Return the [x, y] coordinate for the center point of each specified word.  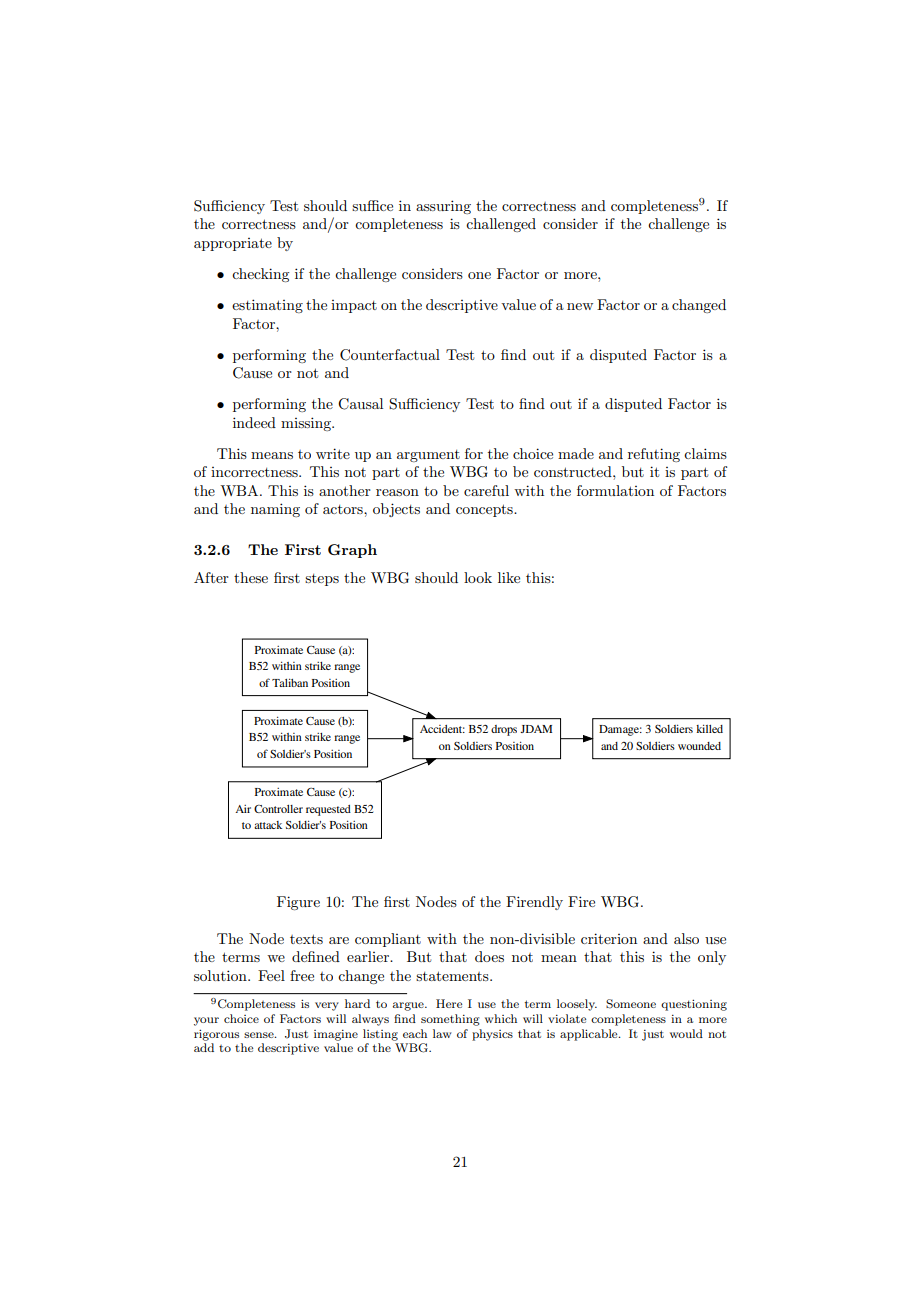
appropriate [233, 244]
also [686, 938]
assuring [443, 207]
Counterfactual [390, 355]
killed [709, 728]
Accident [442, 729]
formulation [615, 490]
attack [268, 825]
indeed [254, 422]
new [580, 306]
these [251, 577]
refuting [654, 455]
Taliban [290, 682]
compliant [388, 940]
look [478, 577]
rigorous [216, 1035]
